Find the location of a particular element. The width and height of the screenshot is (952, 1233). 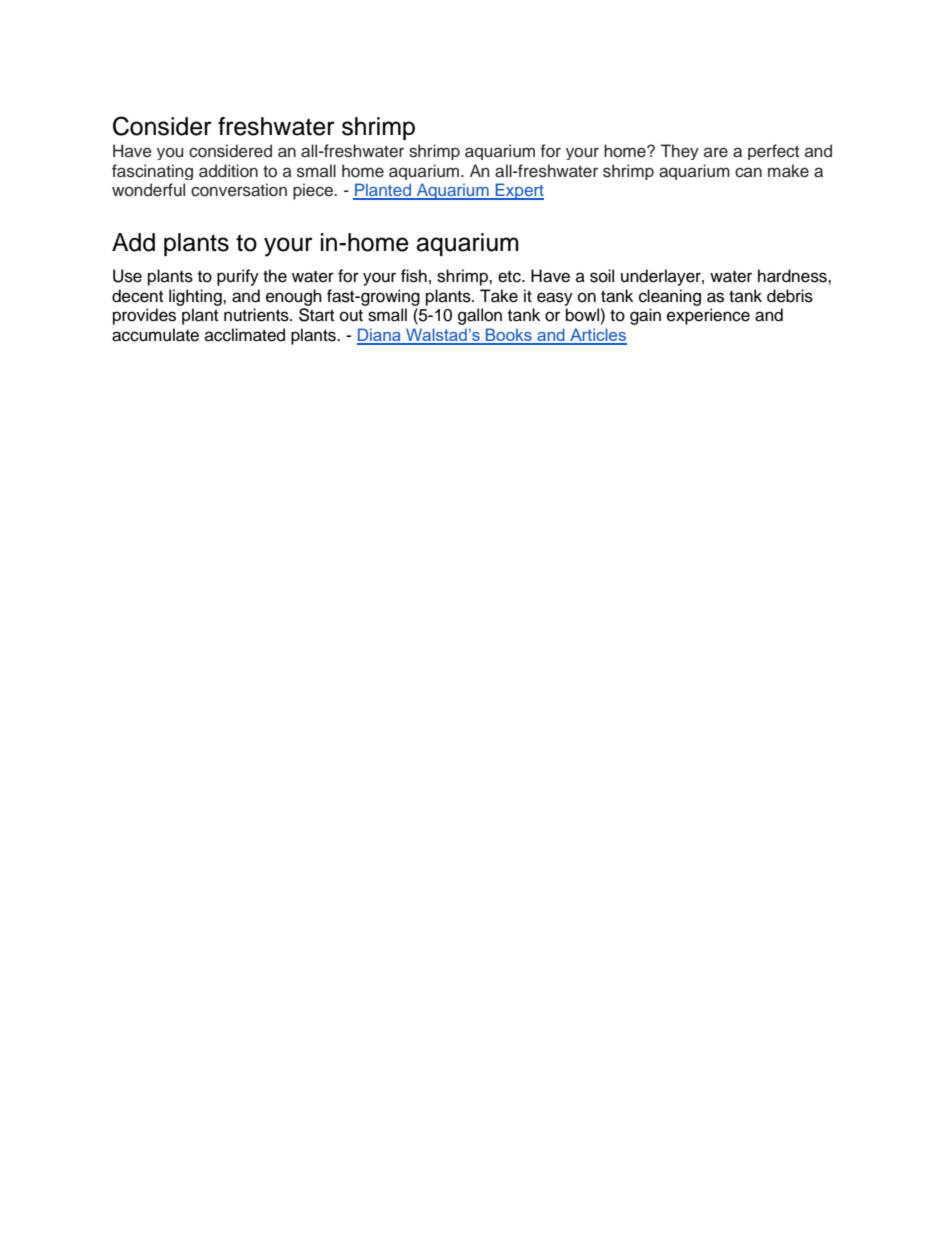

hardness is located at coordinates (793, 276).
